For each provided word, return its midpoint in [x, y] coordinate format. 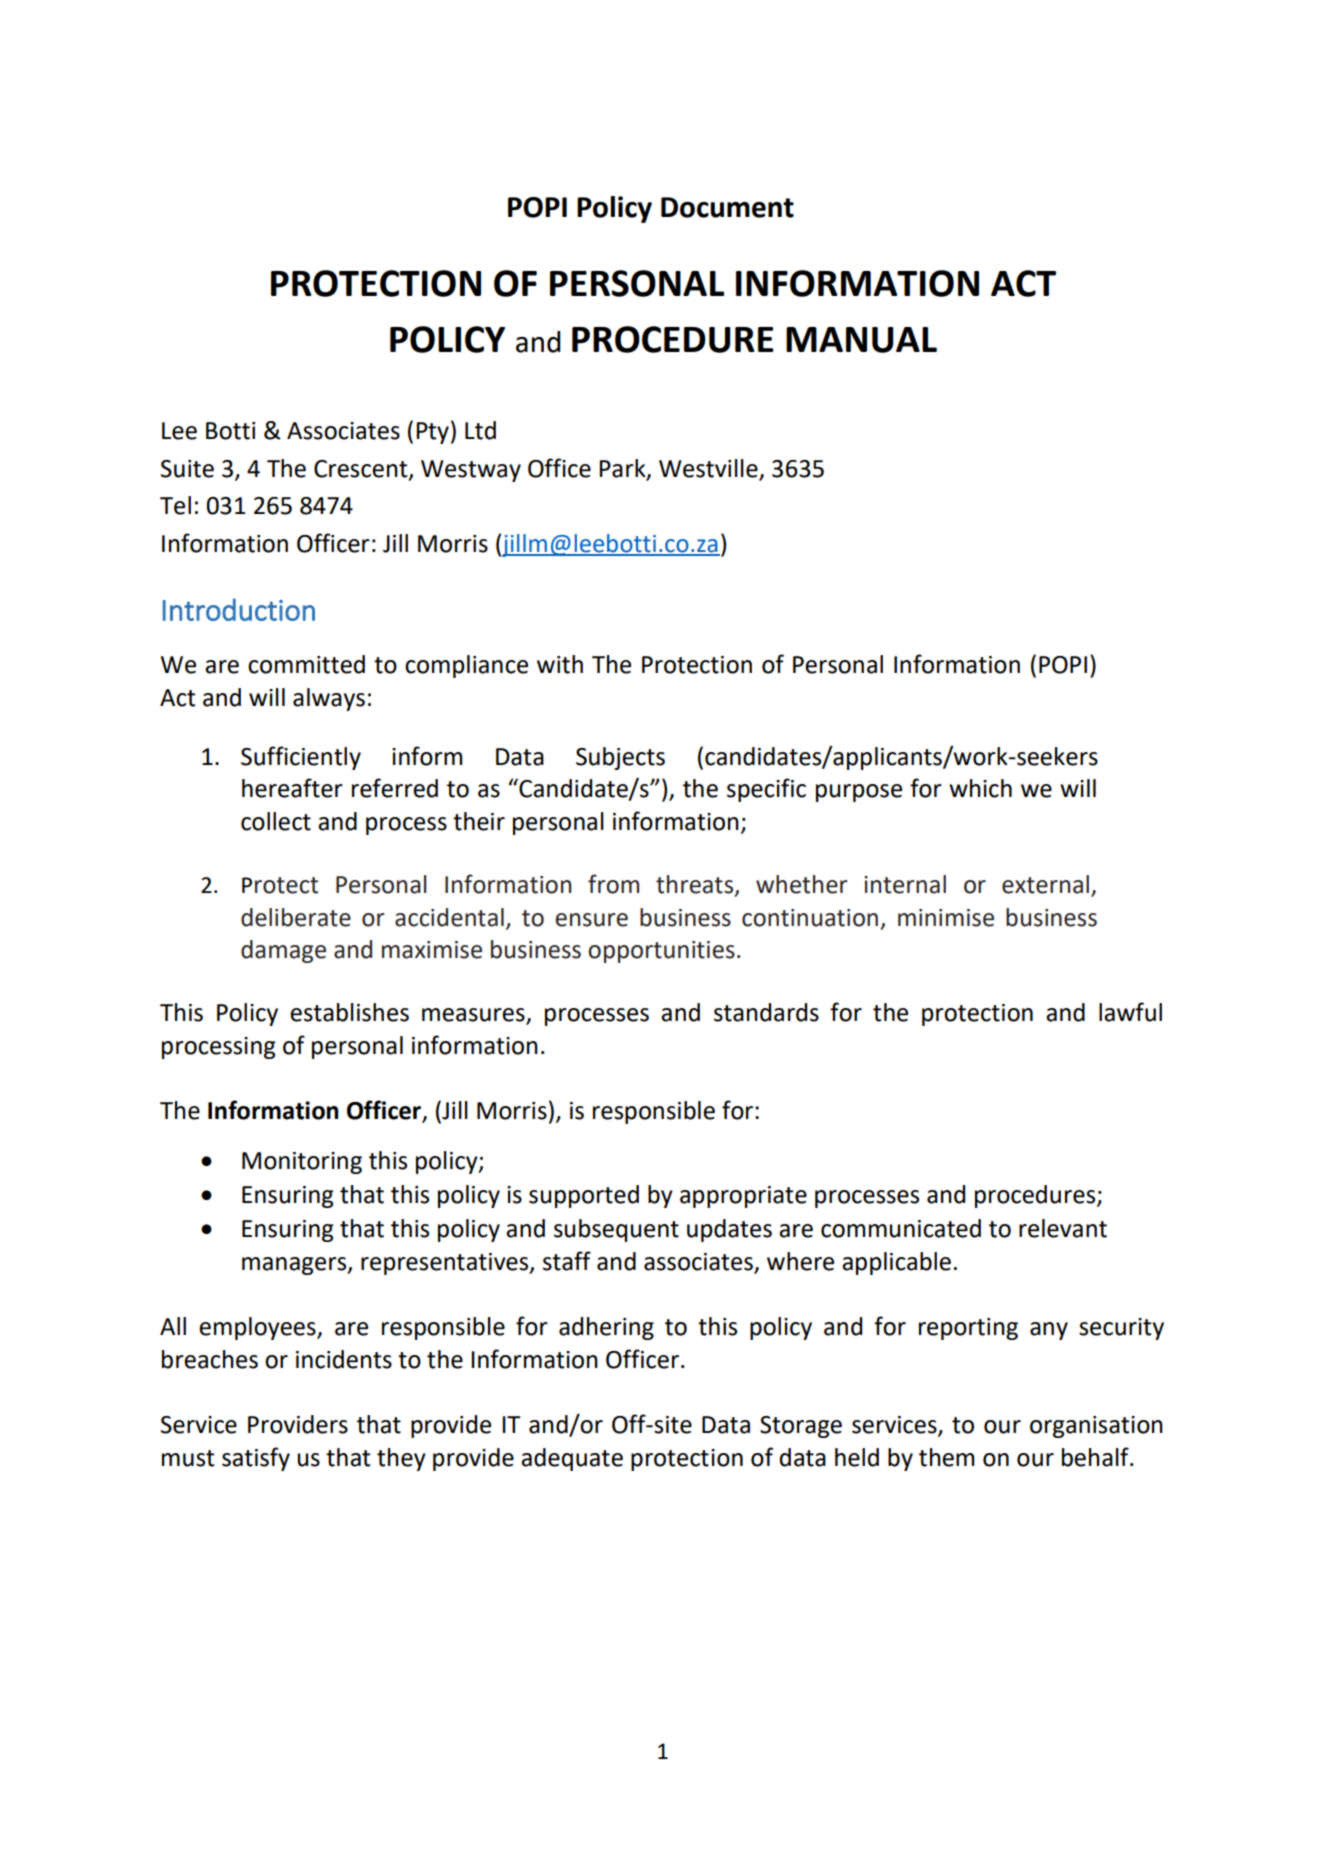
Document [727, 207]
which [980, 788]
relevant [1063, 1228]
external [1047, 885]
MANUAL [861, 340]
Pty [432, 433]
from [613, 884]
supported [584, 1196]
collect [276, 821]
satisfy [256, 1459]
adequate [572, 1459]
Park [623, 469]
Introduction [239, 609]
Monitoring [302, 1163]
